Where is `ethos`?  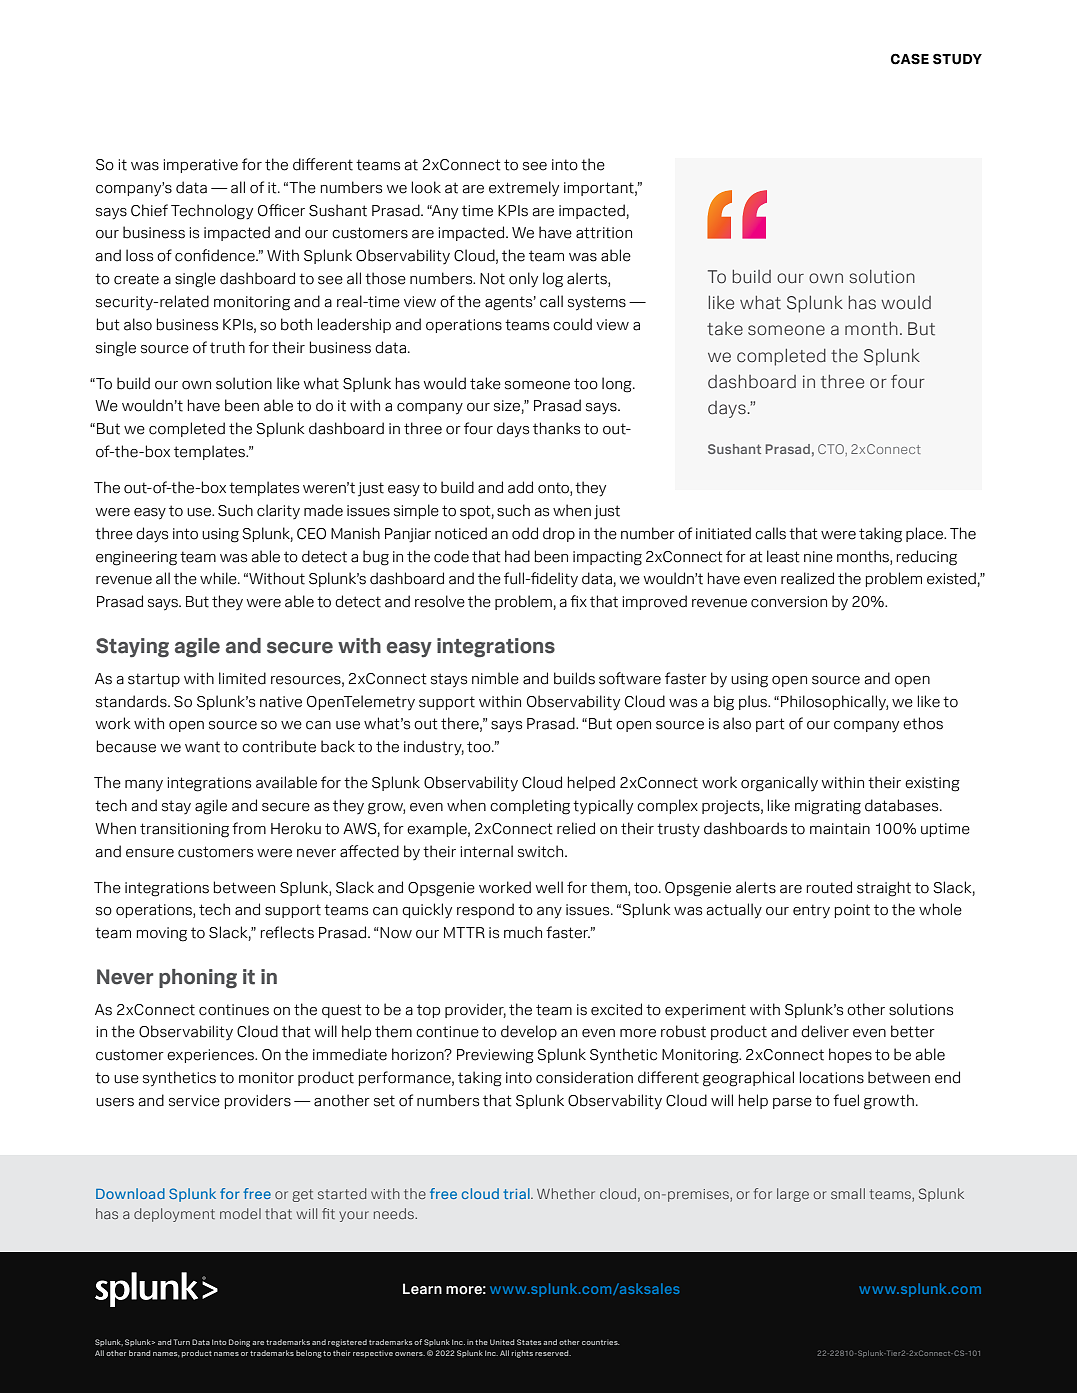 ethos is located at coordinates (923, 723).
